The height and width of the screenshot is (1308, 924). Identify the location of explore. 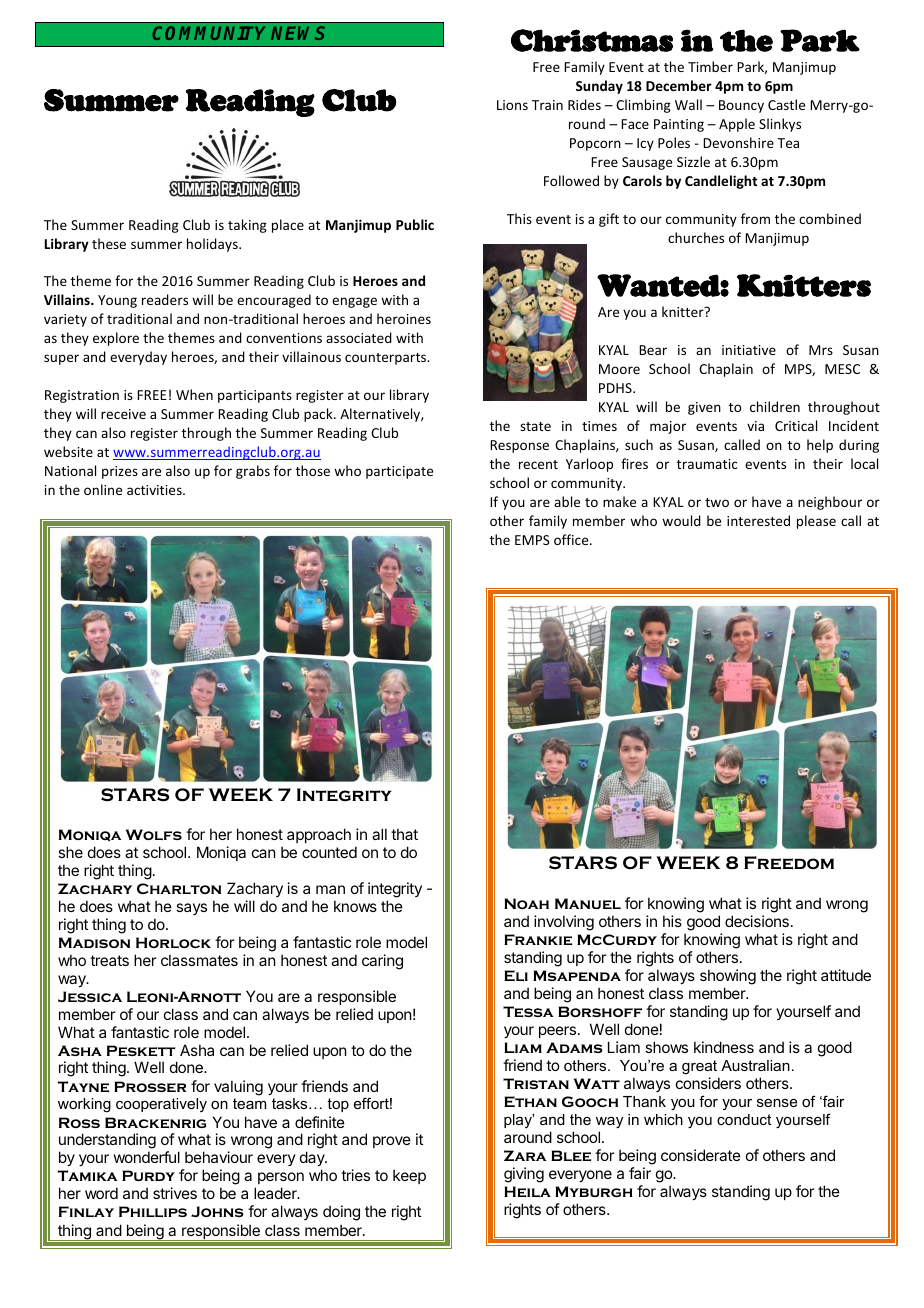
(116, 339).
